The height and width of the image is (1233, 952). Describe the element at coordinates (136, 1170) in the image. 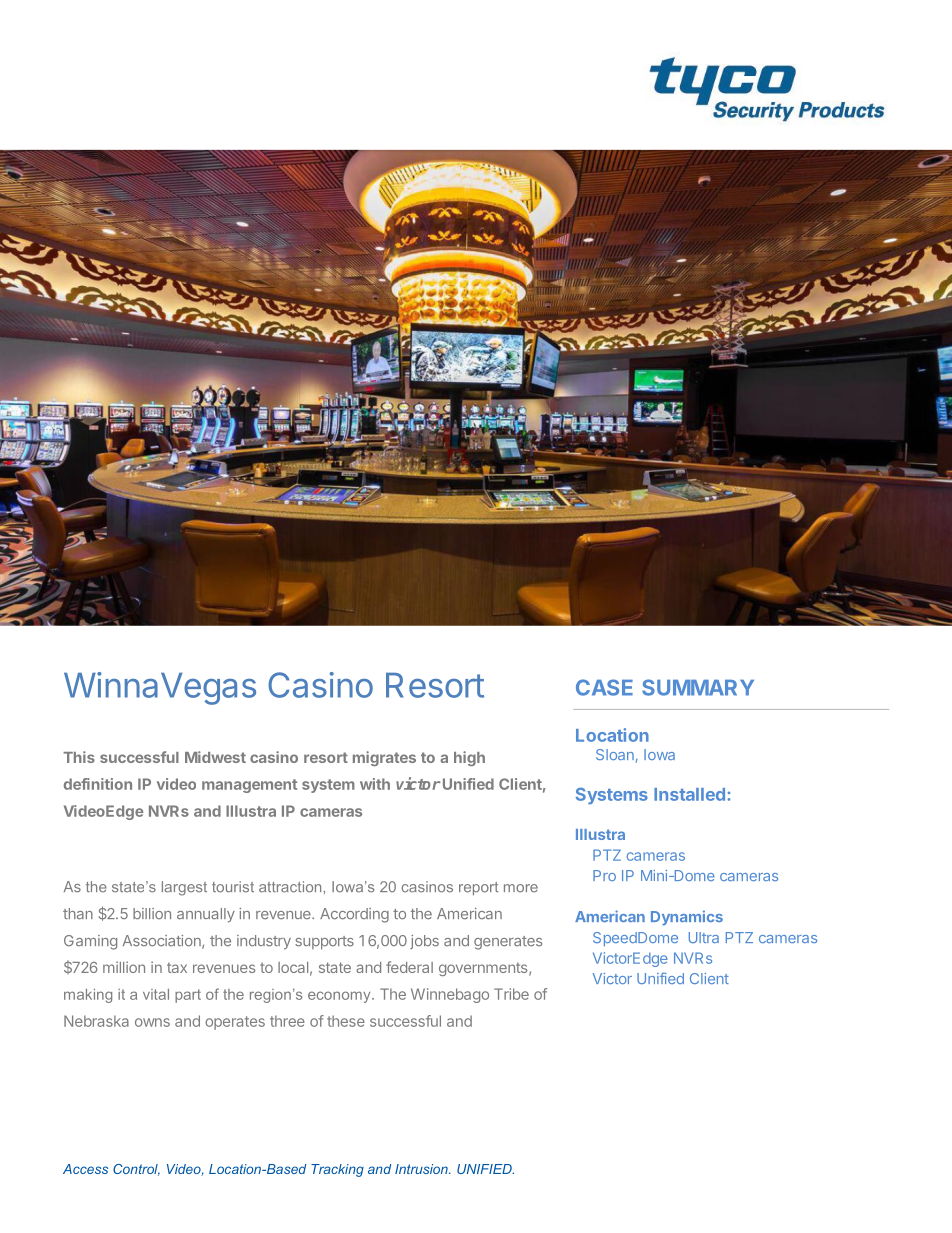

I see `Control` at that location.
